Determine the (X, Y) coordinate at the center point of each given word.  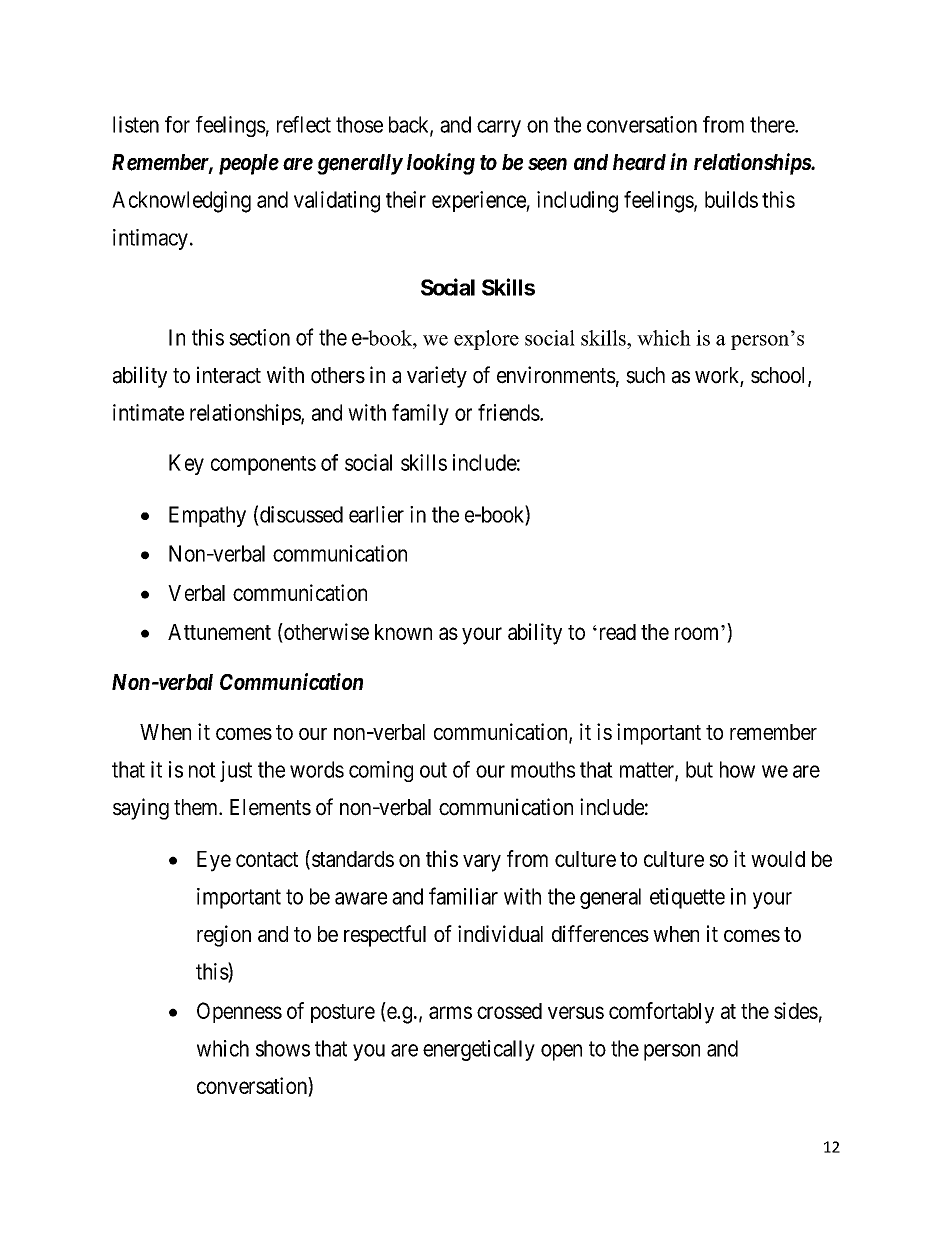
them (197, 807)
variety (437, 377)
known (403, 632)
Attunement (219, 632)
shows (283, 1048)
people (249, 164)
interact (229, 375)
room (696, 633)
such (645, 375)
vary (482, 863)
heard (639, 162)
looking (441, 164)
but (699, 769)
